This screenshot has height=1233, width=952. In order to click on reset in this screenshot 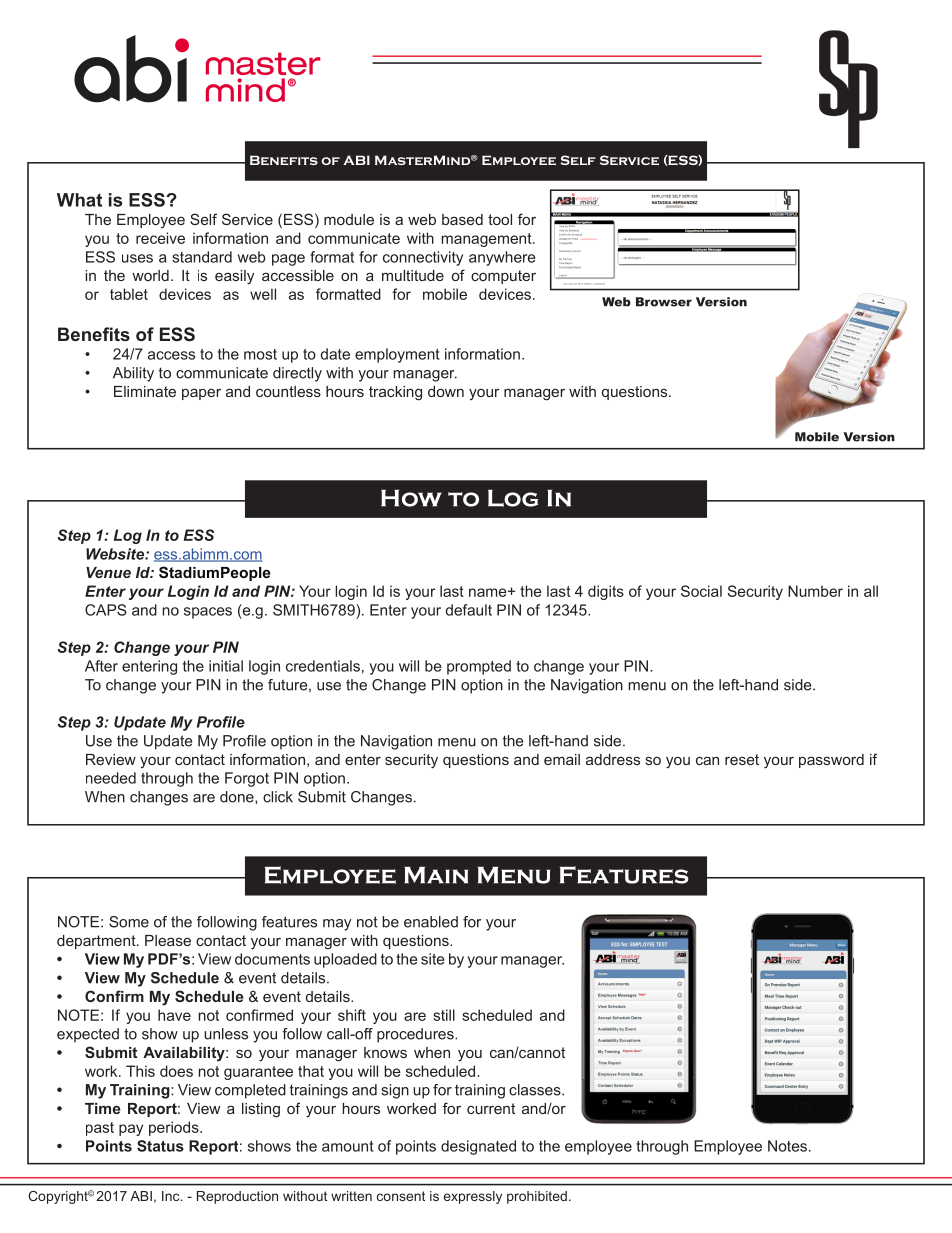, I will do `click(742, 759)`.
